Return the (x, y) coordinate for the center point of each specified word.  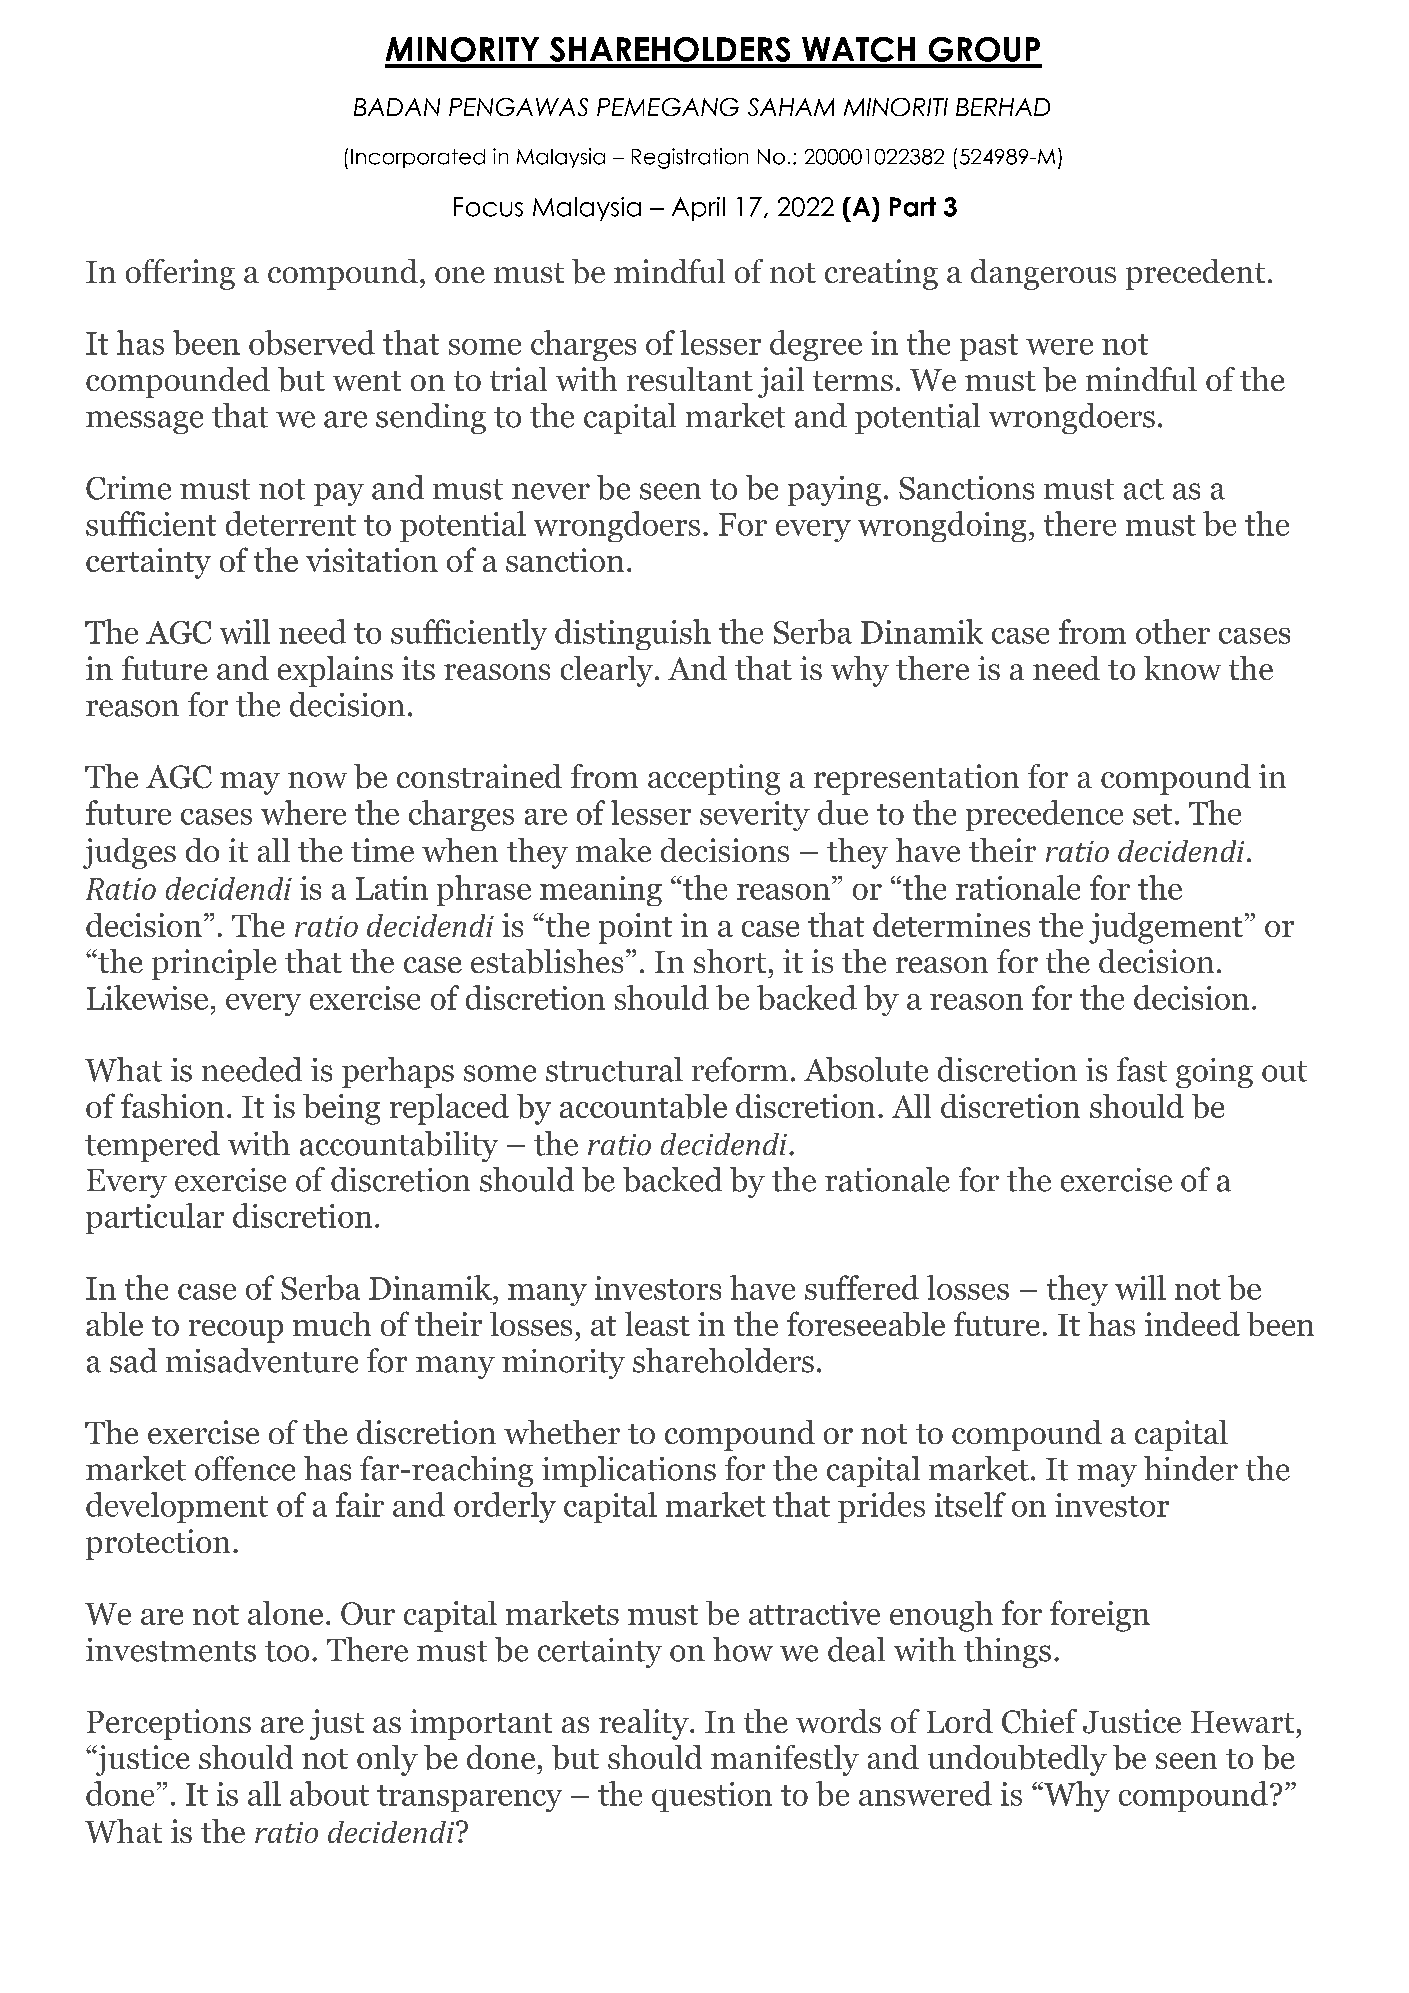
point (635, 928)
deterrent (291, 523)
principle (214, 964)
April (698, 209)
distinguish (633, 634)
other (1173, 631)
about (329, 1793)
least (657, 1323)
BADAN (397, 107)
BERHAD (1003, 107)
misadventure (262, 1360)
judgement (1166, 928)
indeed (1192, 1323)
